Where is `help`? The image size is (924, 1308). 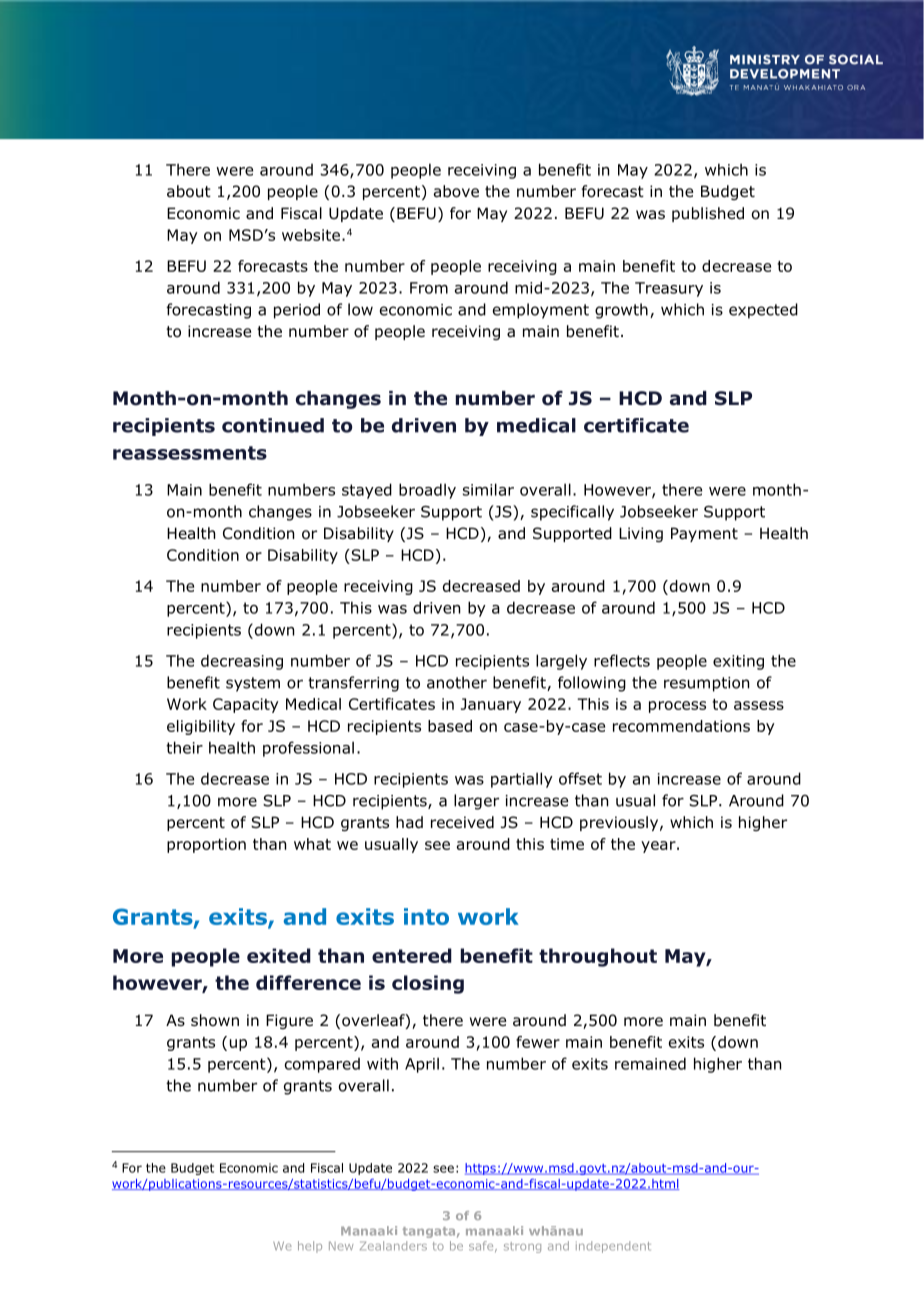 help is located at coordinates (310, 1247).
